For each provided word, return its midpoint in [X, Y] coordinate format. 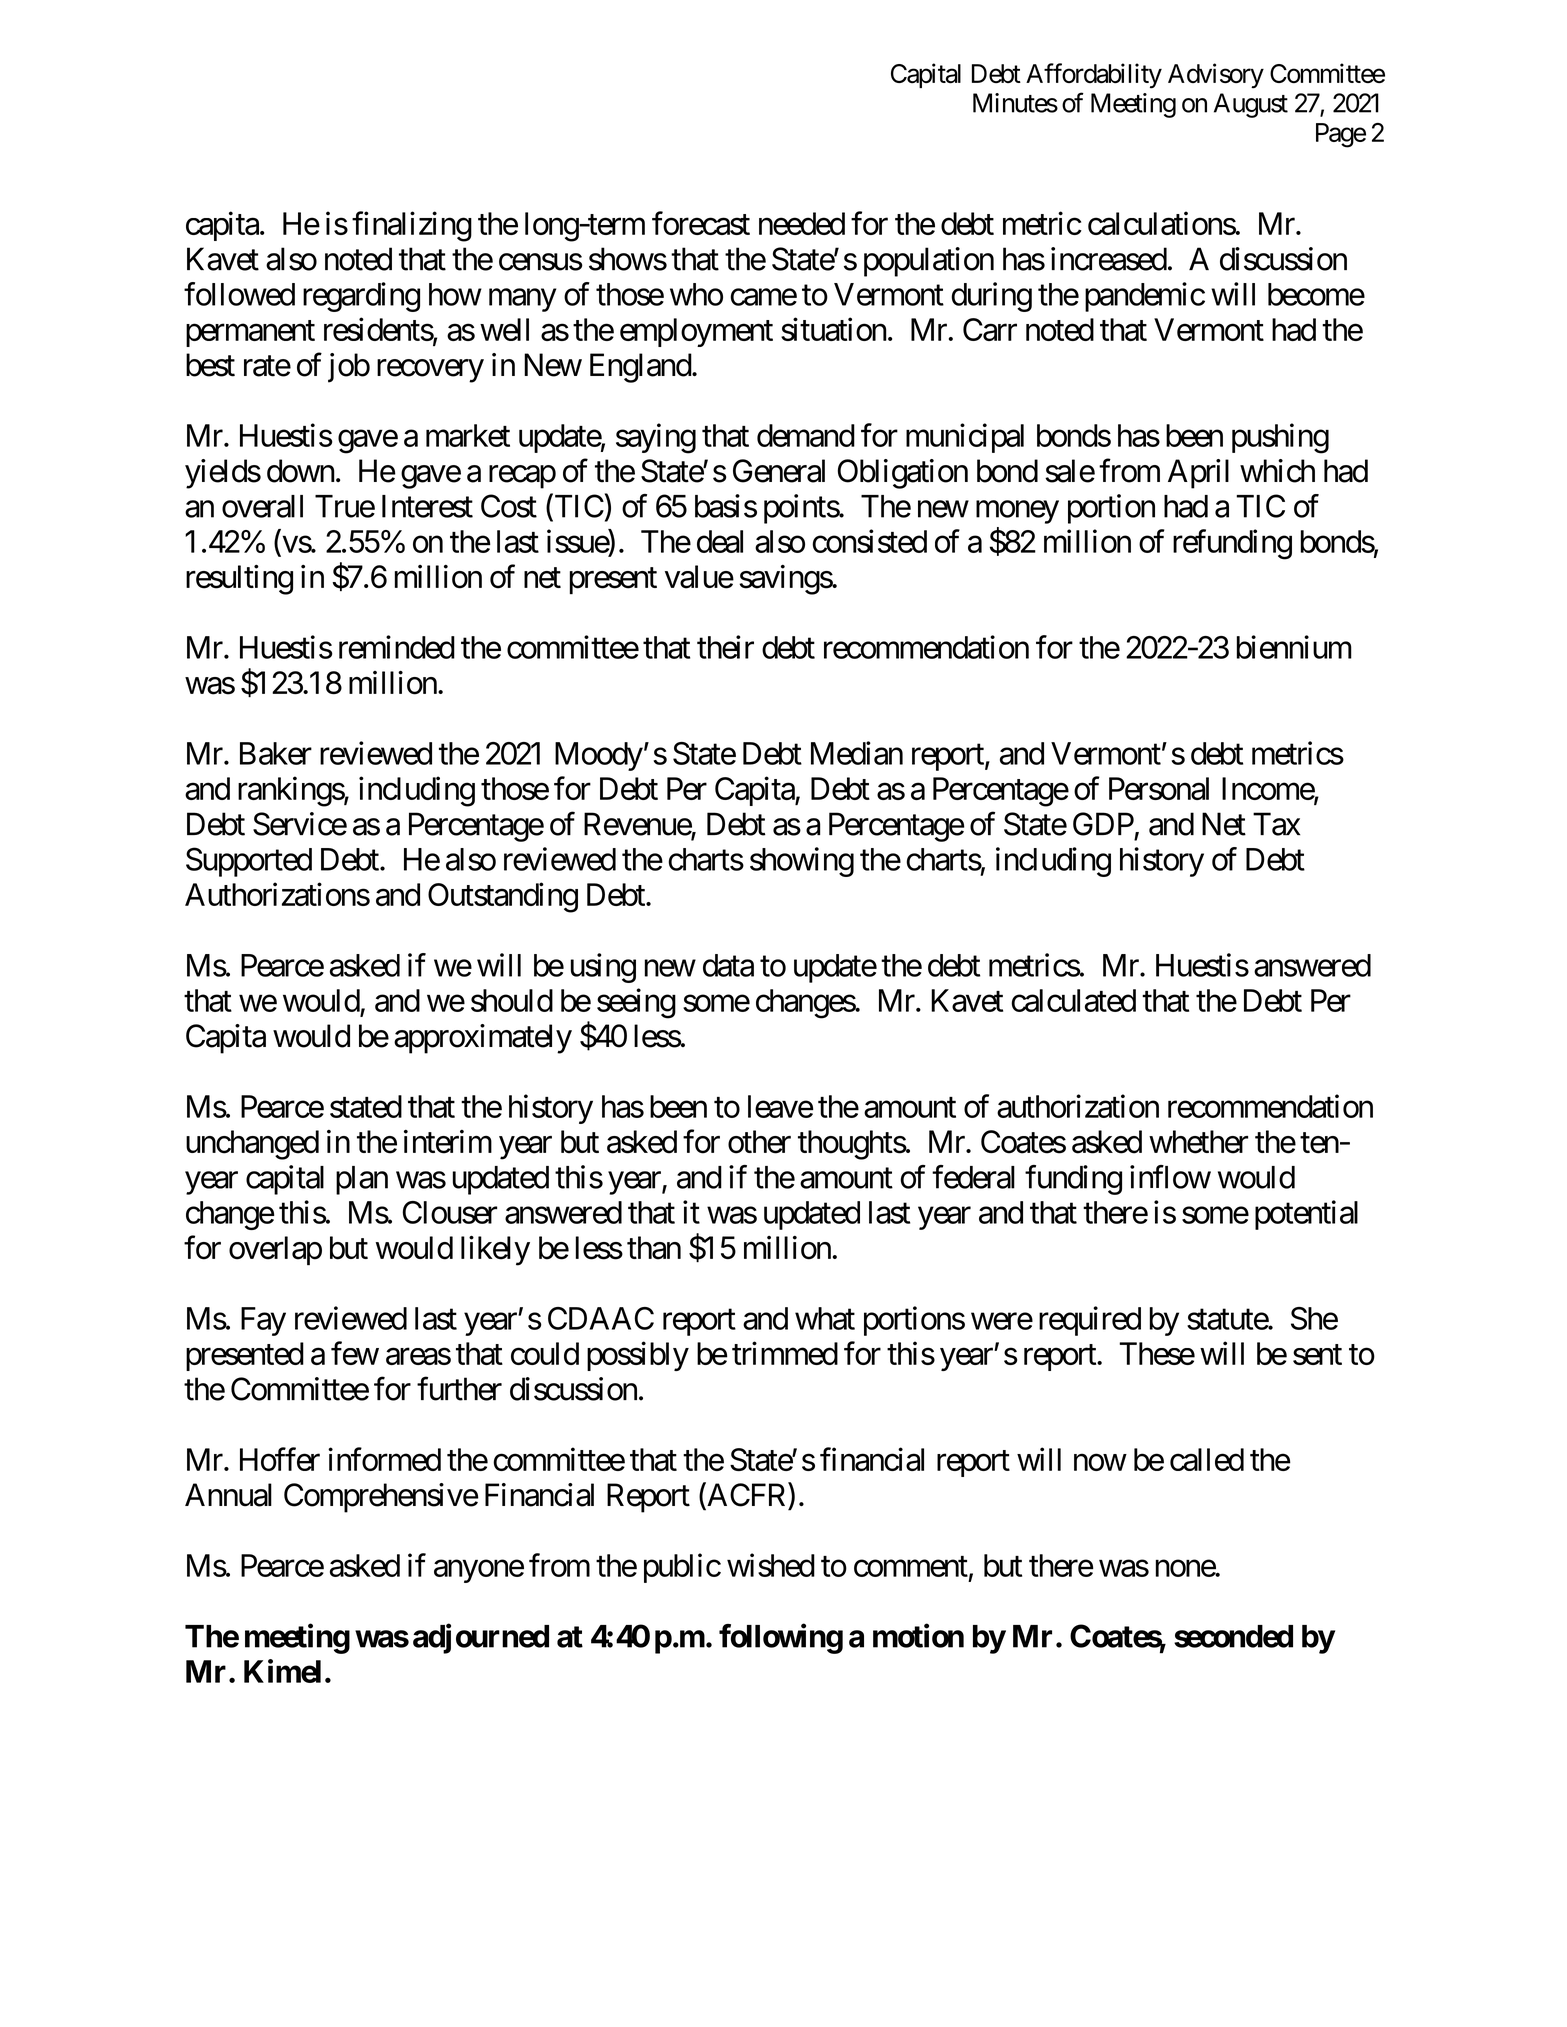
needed [802, 223]
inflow [1170, 1177]
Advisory [1216, 76]
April [1198, 474]
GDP [1103, 824]
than [654, 1248]
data [728, 965]
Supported [249, 862]
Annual [228, 1495]
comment [911, 1566]
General [779, 471]
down [301, 471]
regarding [361, 297]
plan [362, 1180]
